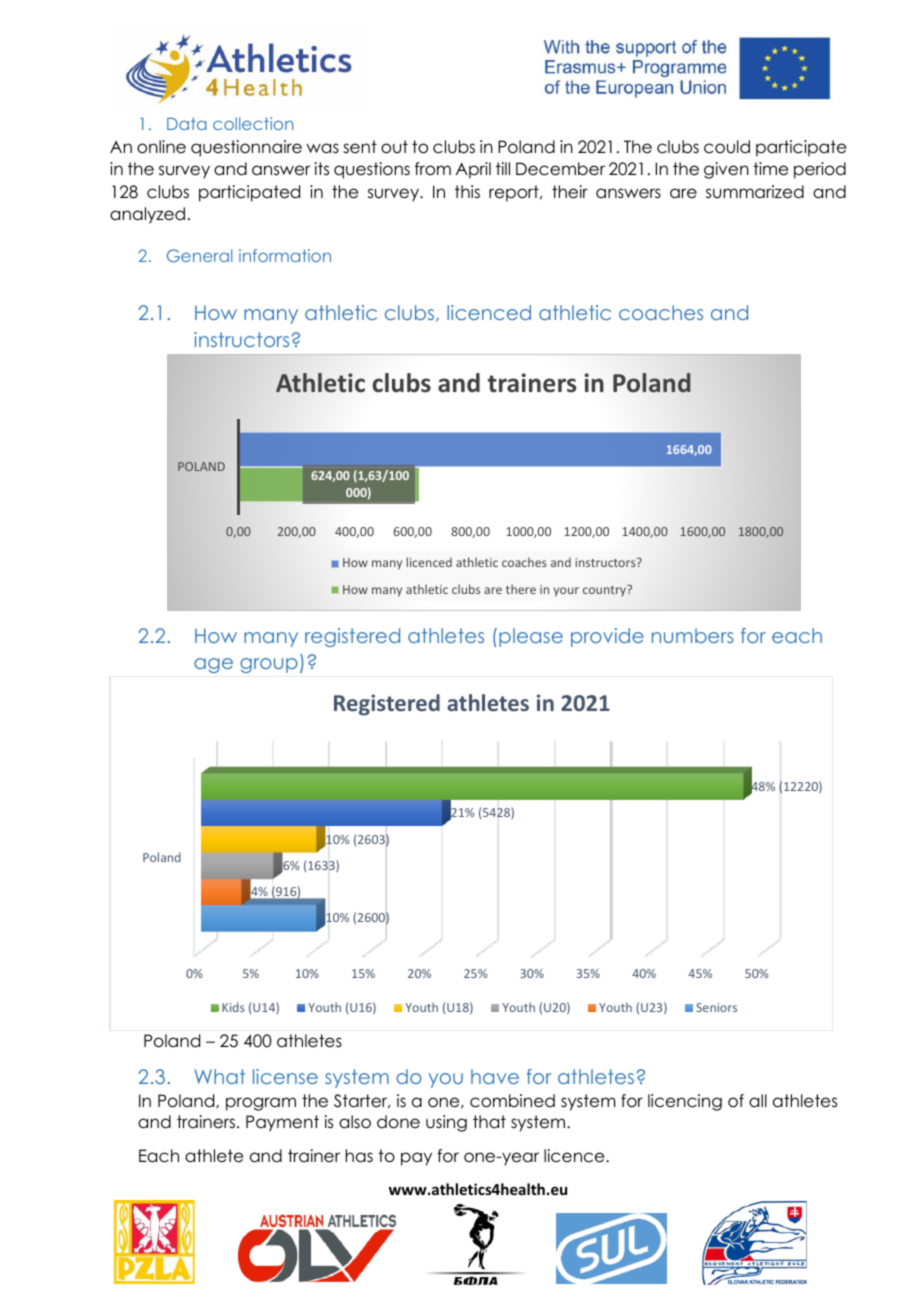 This image has width=924, height=1308. Describe the element at coordinates (758, 1101) in the image. I see `all` at that location.
